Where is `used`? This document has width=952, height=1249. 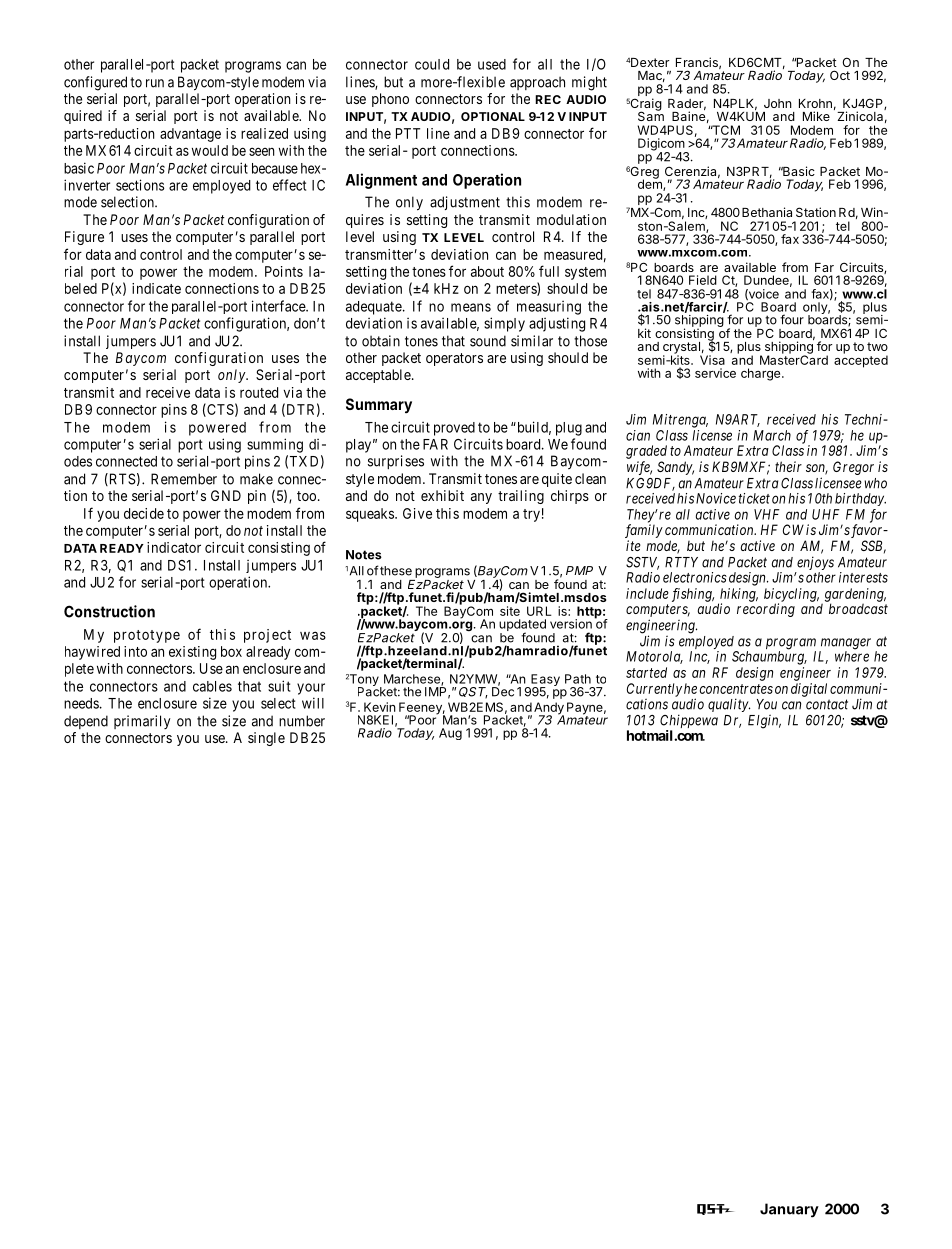 used is located at coordinates (492, 64).
